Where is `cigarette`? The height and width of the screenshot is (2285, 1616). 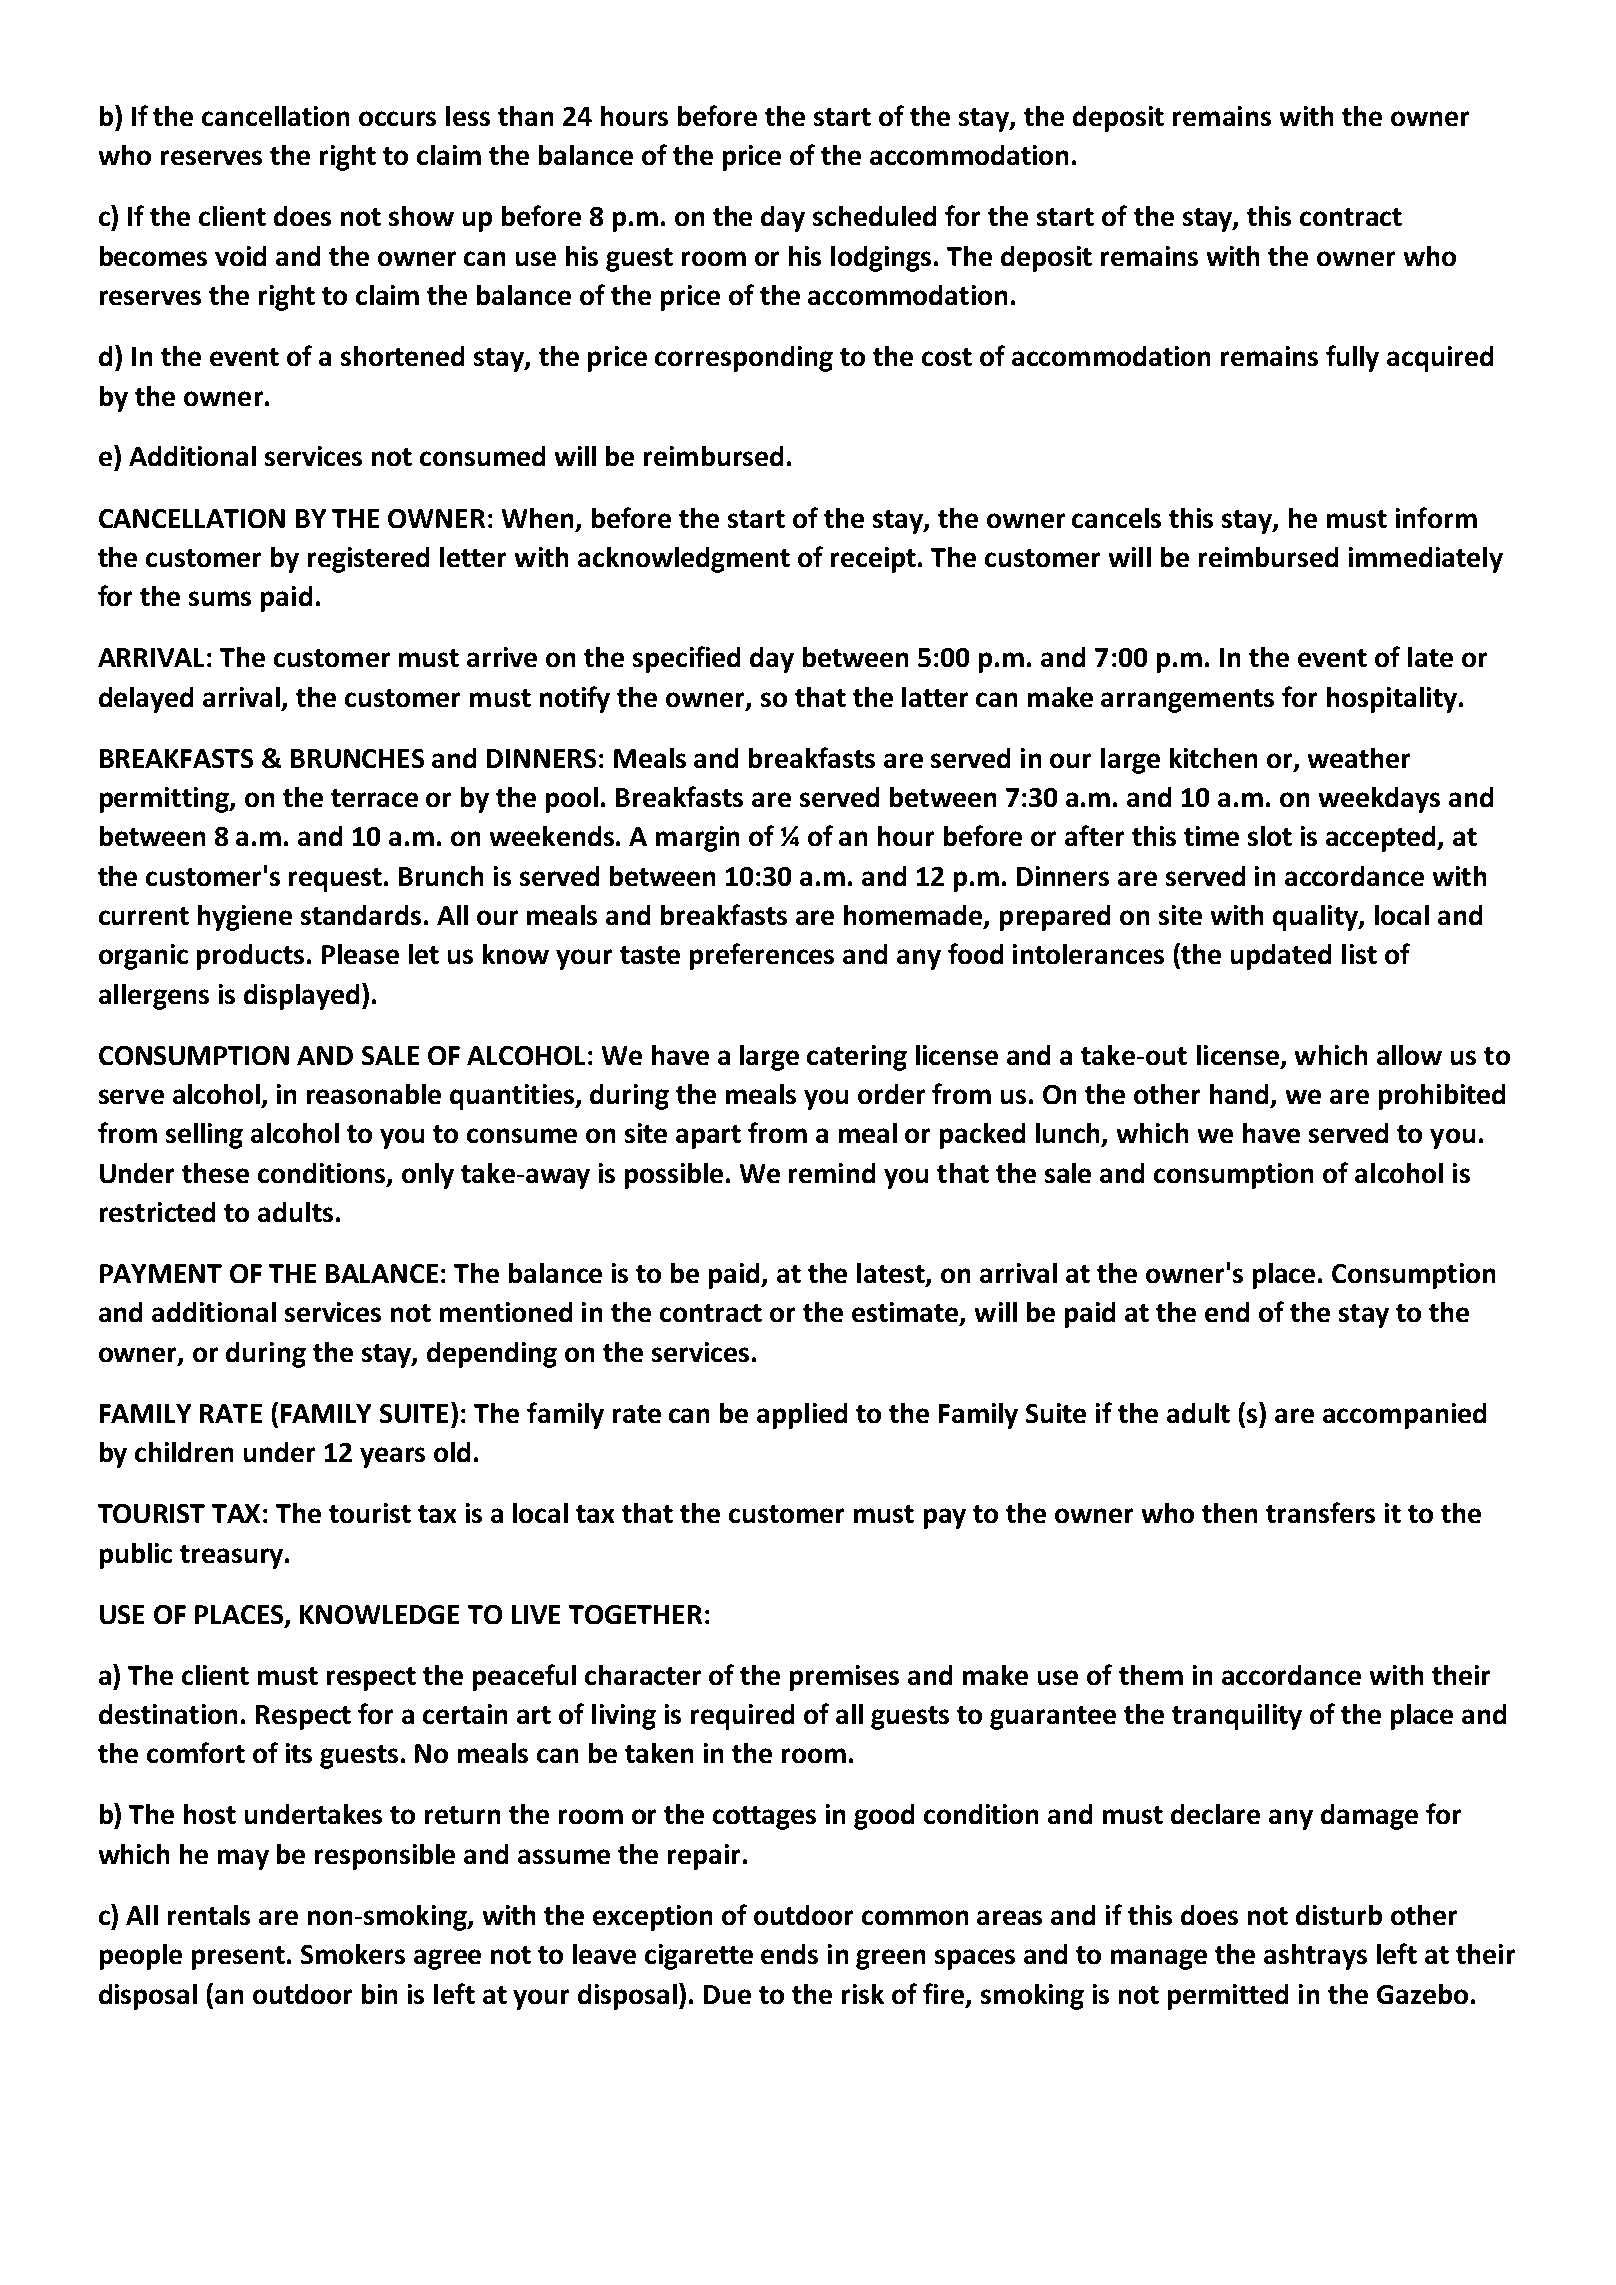
cigarette is located at coordinates (699, 1957).
